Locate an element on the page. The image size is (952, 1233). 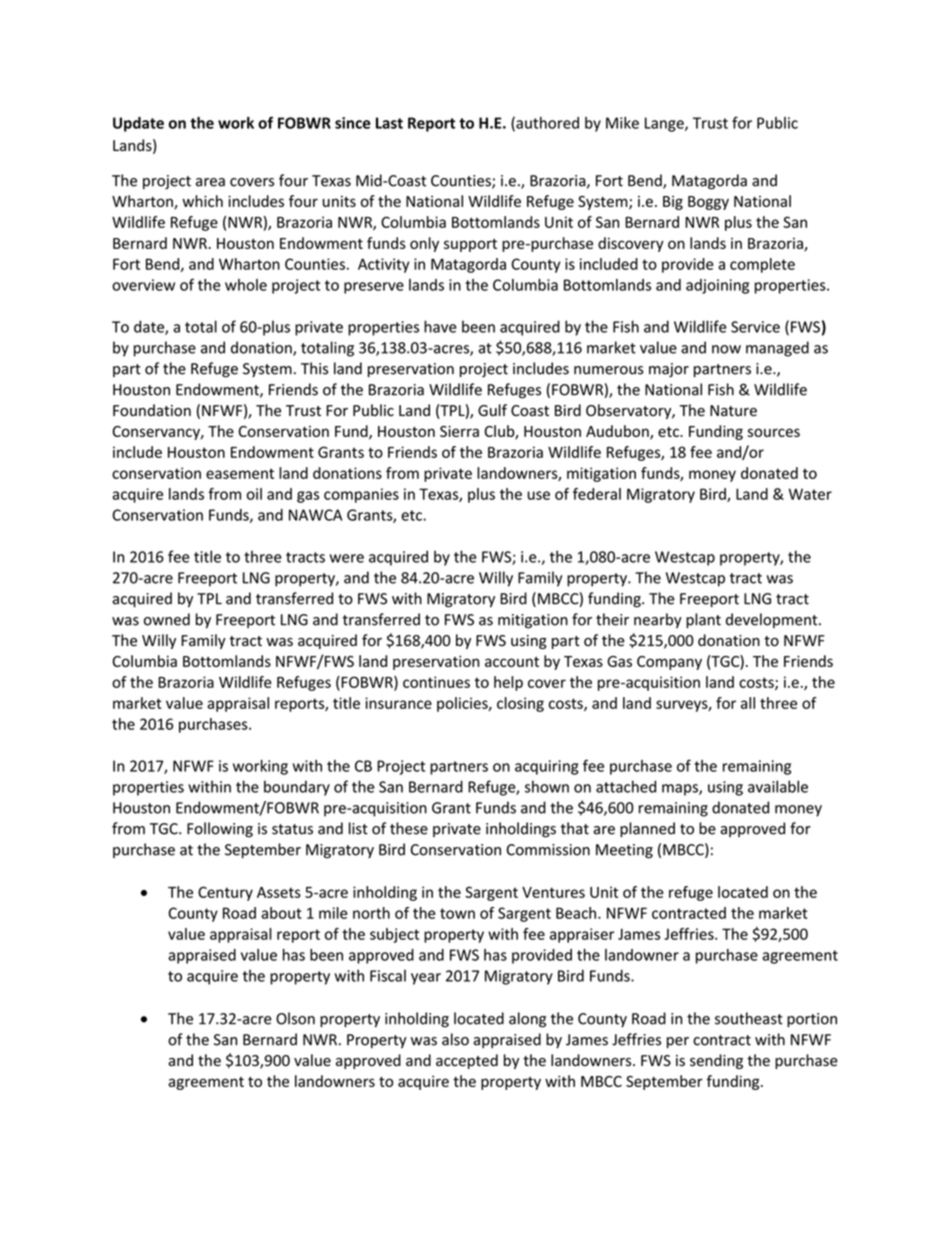
have is located at coordinates (440, 326).
